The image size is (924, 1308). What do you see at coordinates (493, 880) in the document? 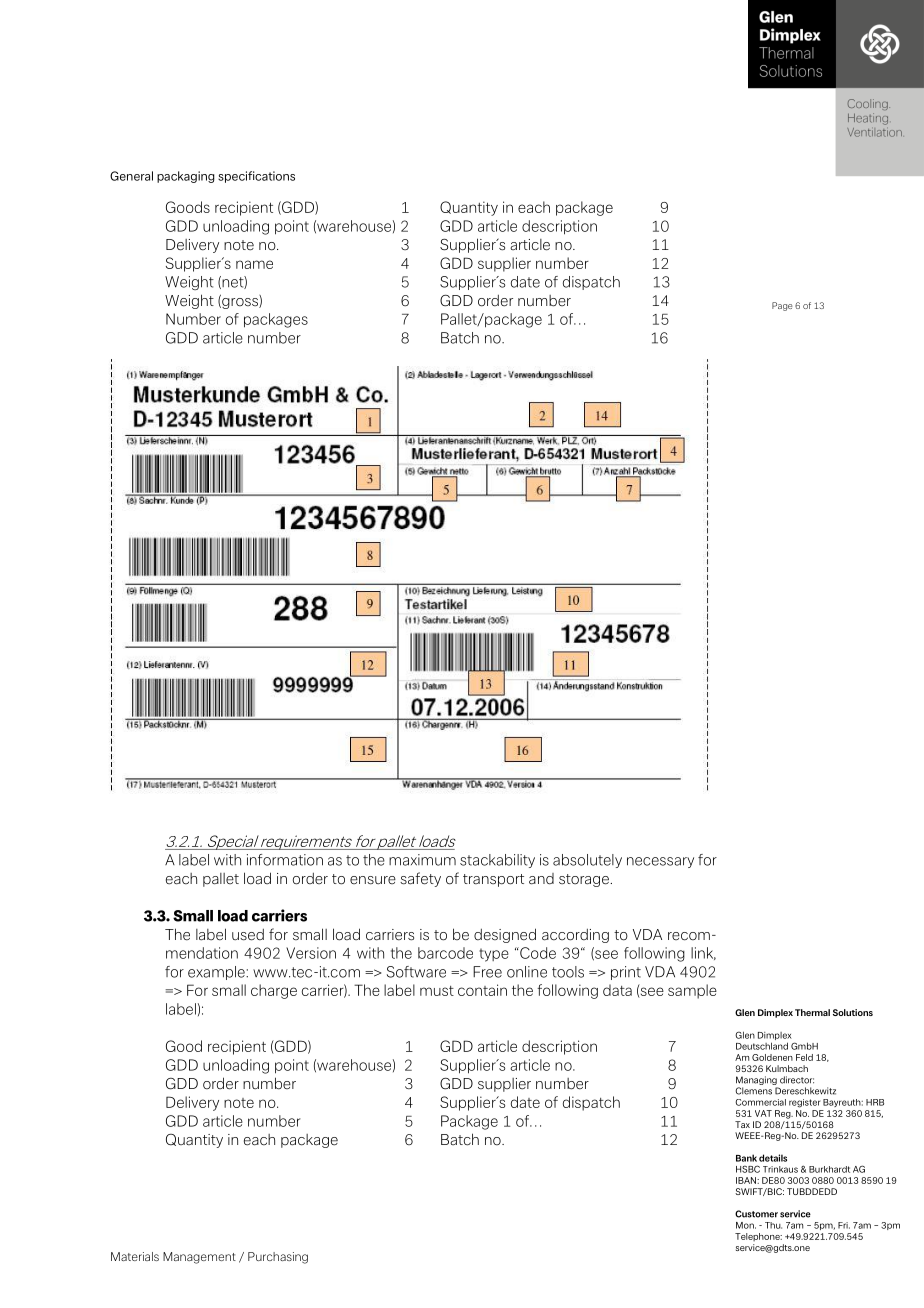
I see `transport` at bounding box center [493, 880].
